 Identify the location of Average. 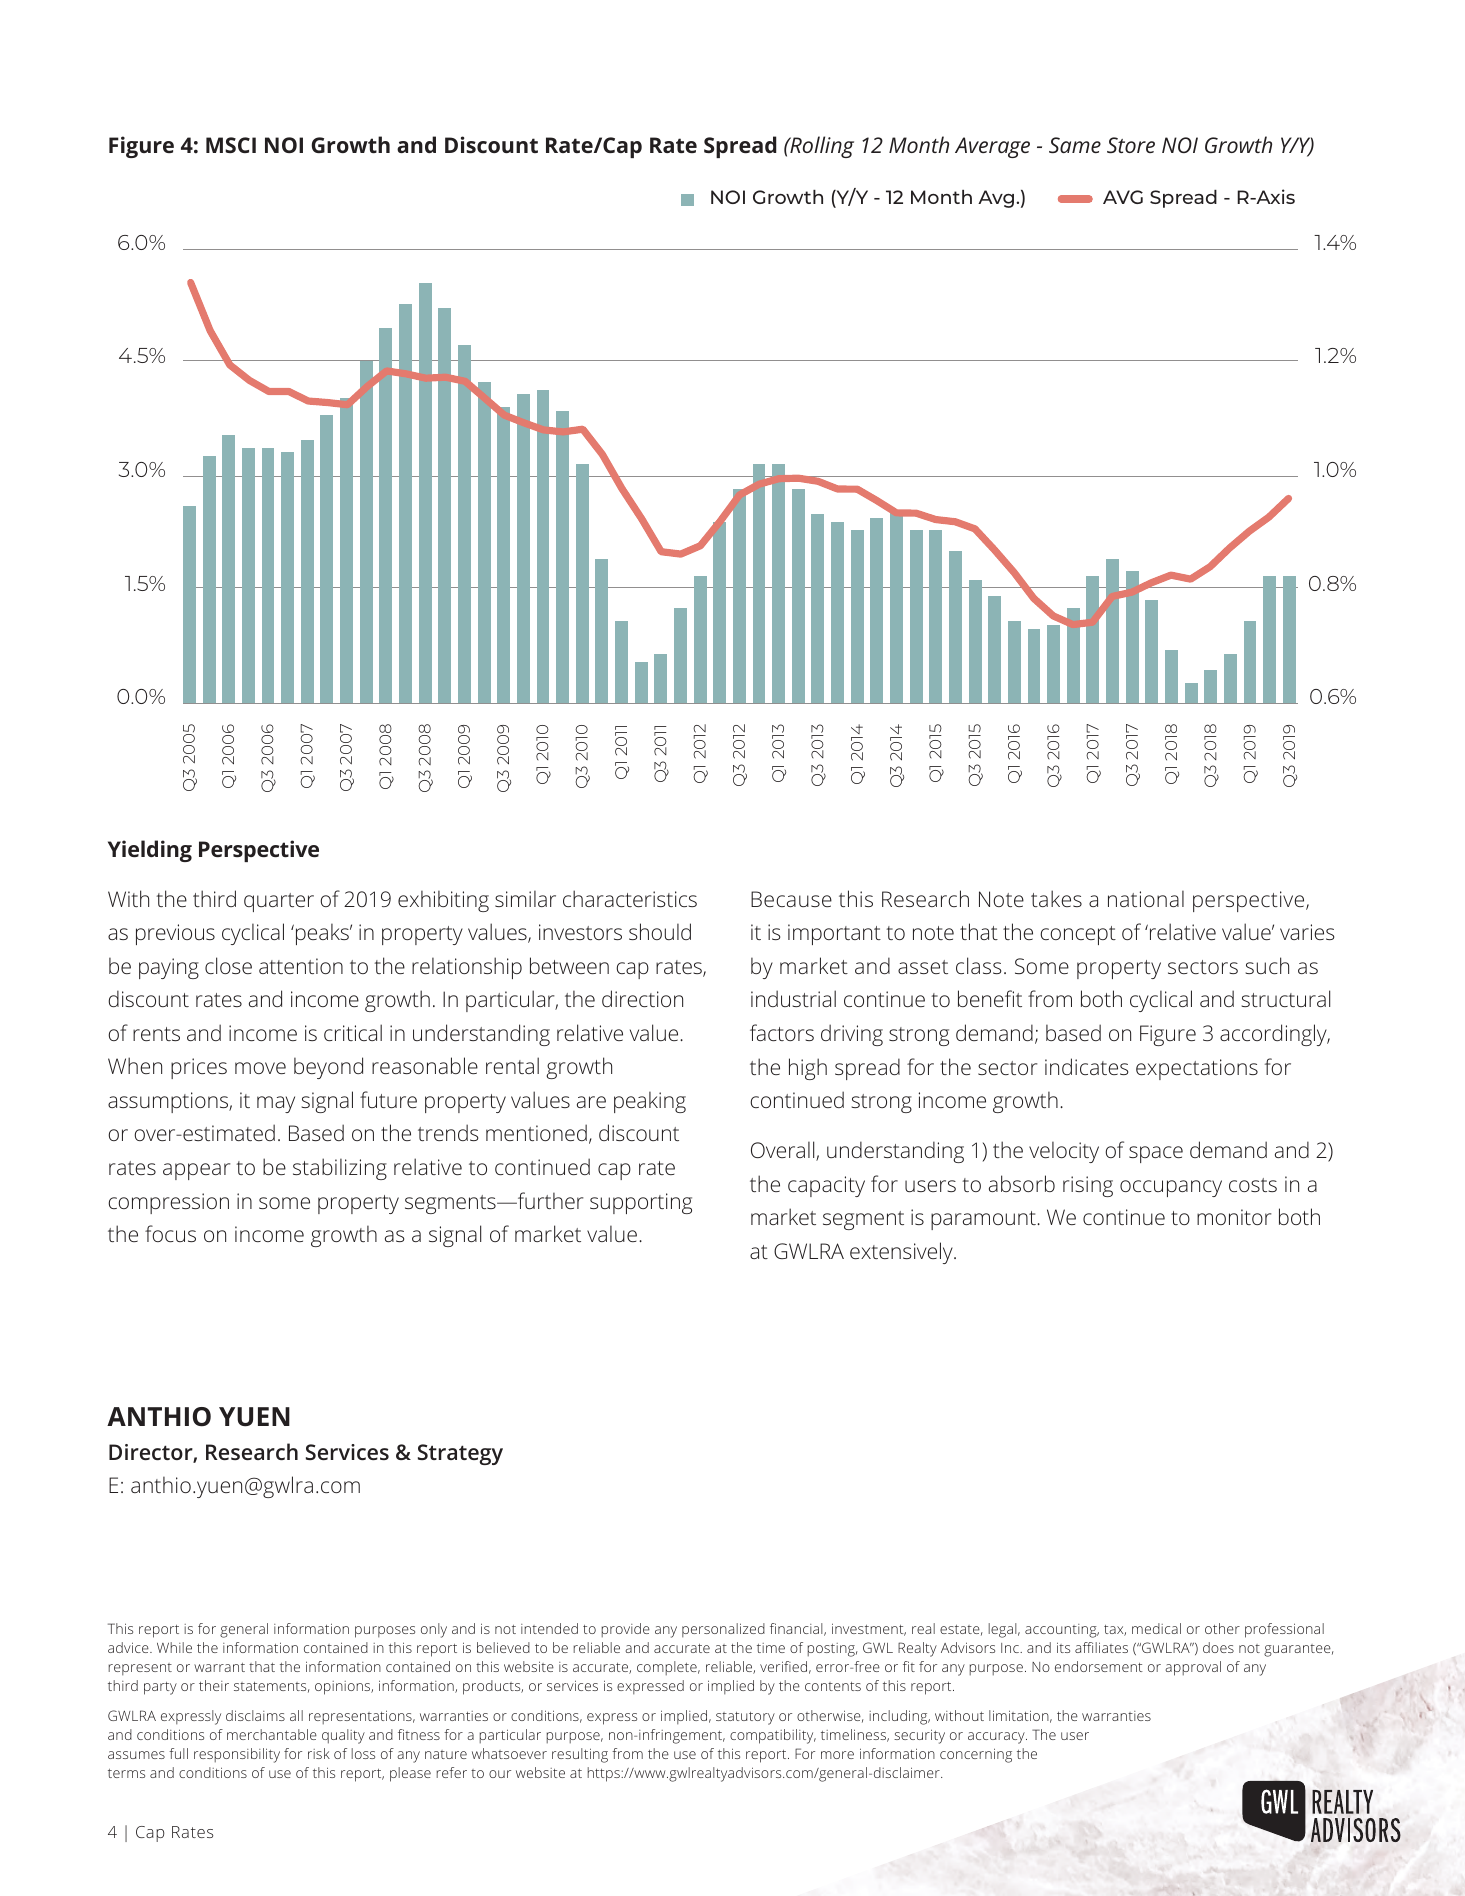
(992, 147).
